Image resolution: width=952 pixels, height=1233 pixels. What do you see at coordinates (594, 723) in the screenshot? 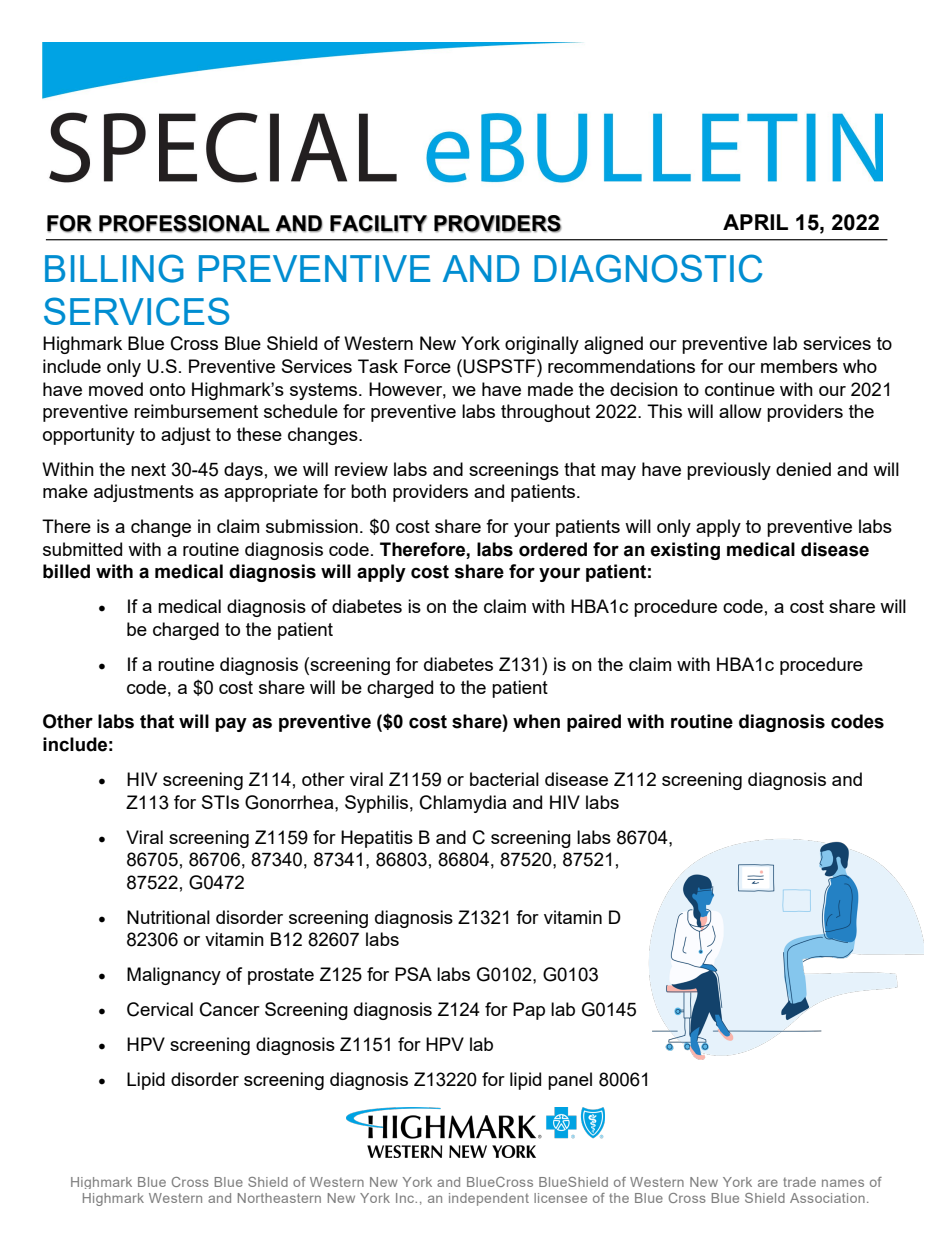
I see `paired` at bounding box center [594, 723].
